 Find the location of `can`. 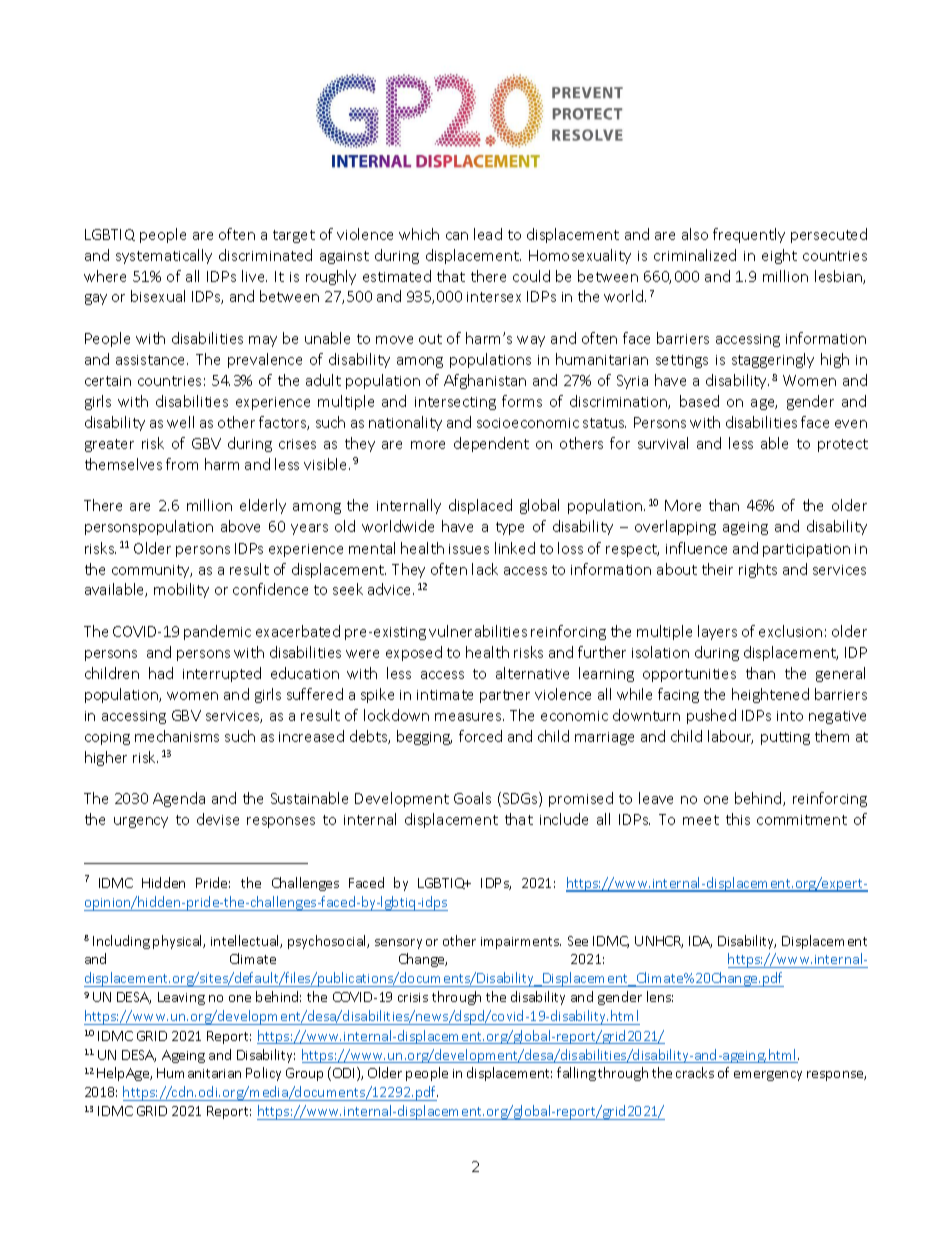

can is located at coordinates (457, 236).
